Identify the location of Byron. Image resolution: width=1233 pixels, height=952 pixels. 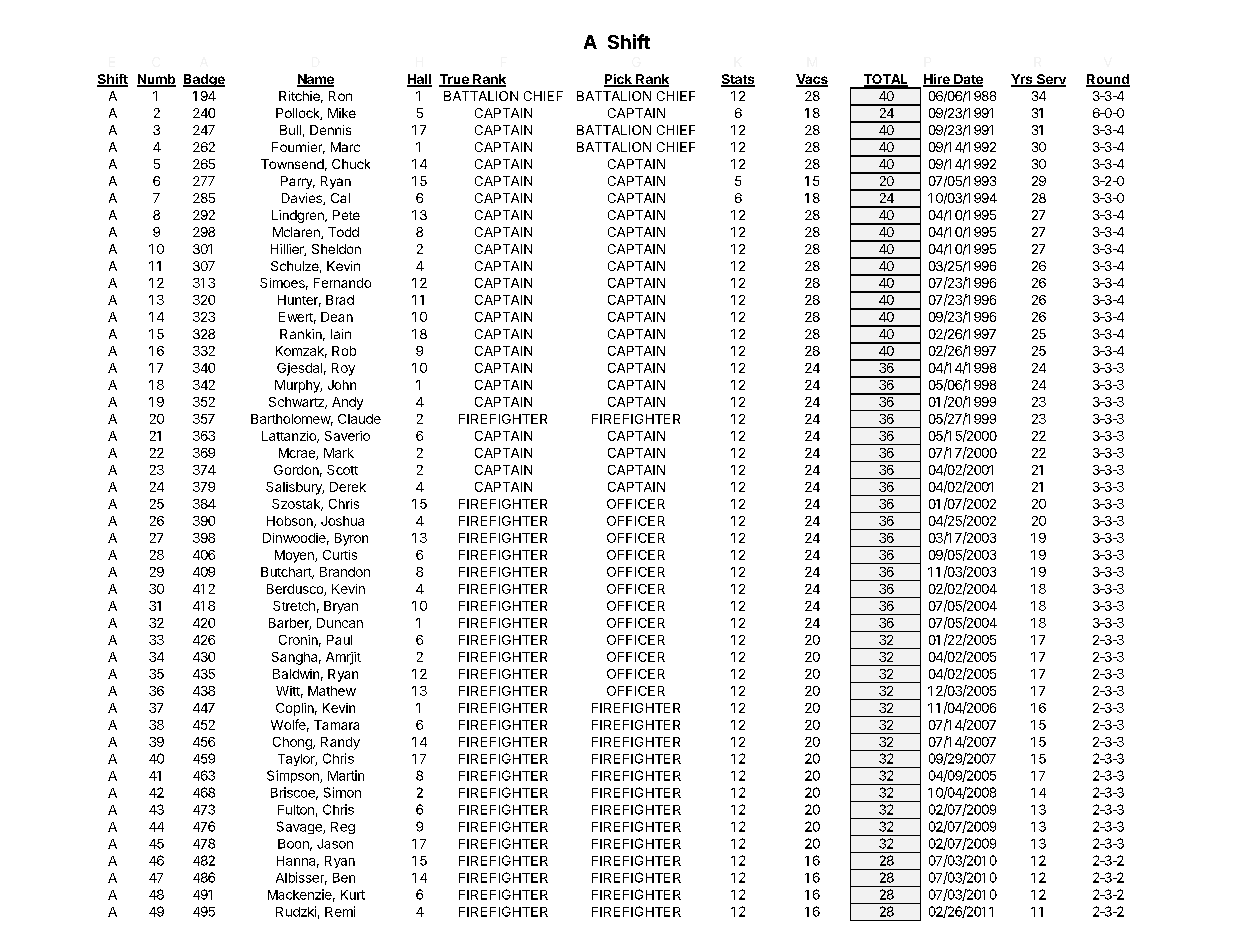
(351, 539).
